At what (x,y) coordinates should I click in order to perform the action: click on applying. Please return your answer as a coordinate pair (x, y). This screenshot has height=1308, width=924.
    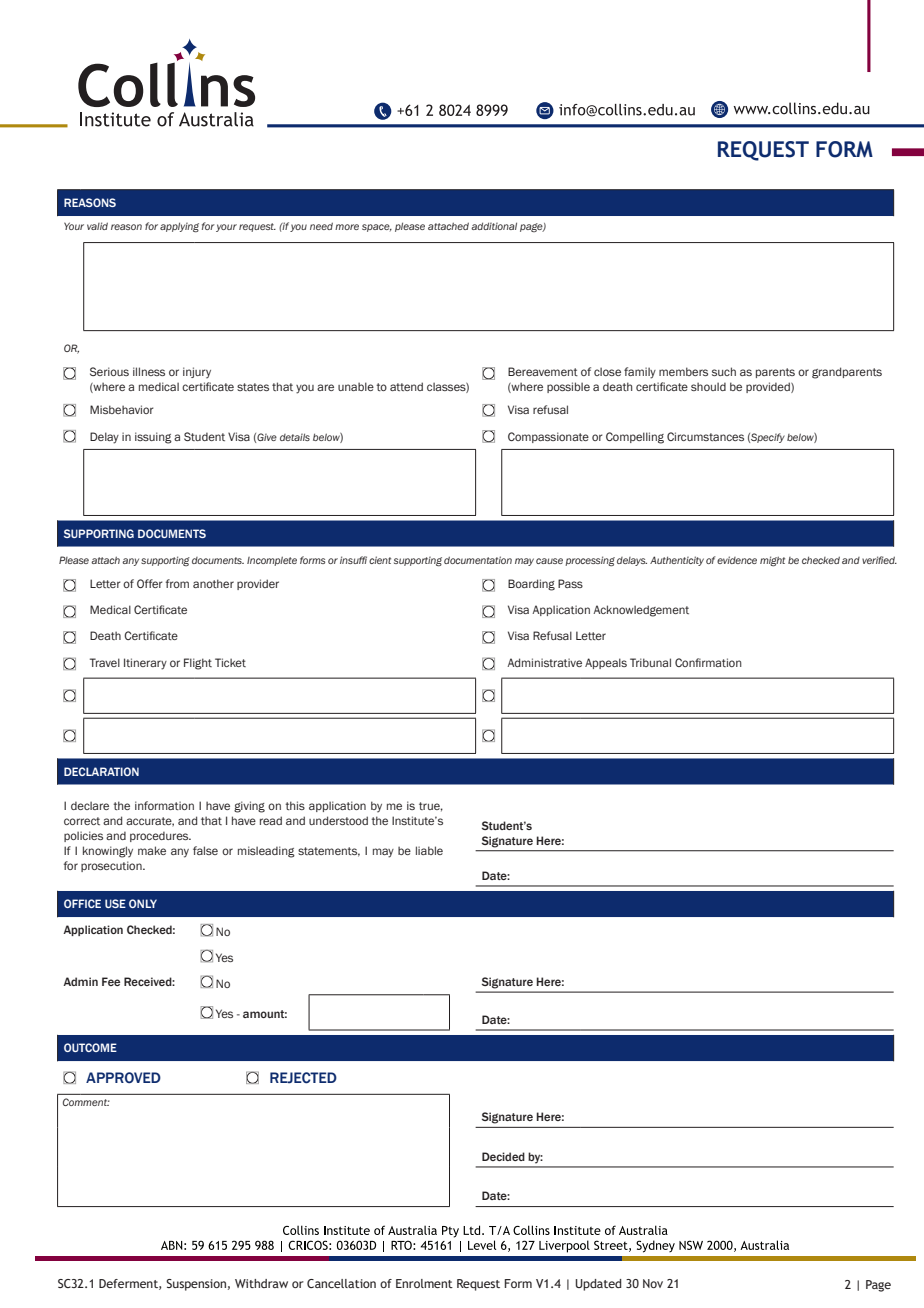
    Looking at the image, I should click on (179, 227).
